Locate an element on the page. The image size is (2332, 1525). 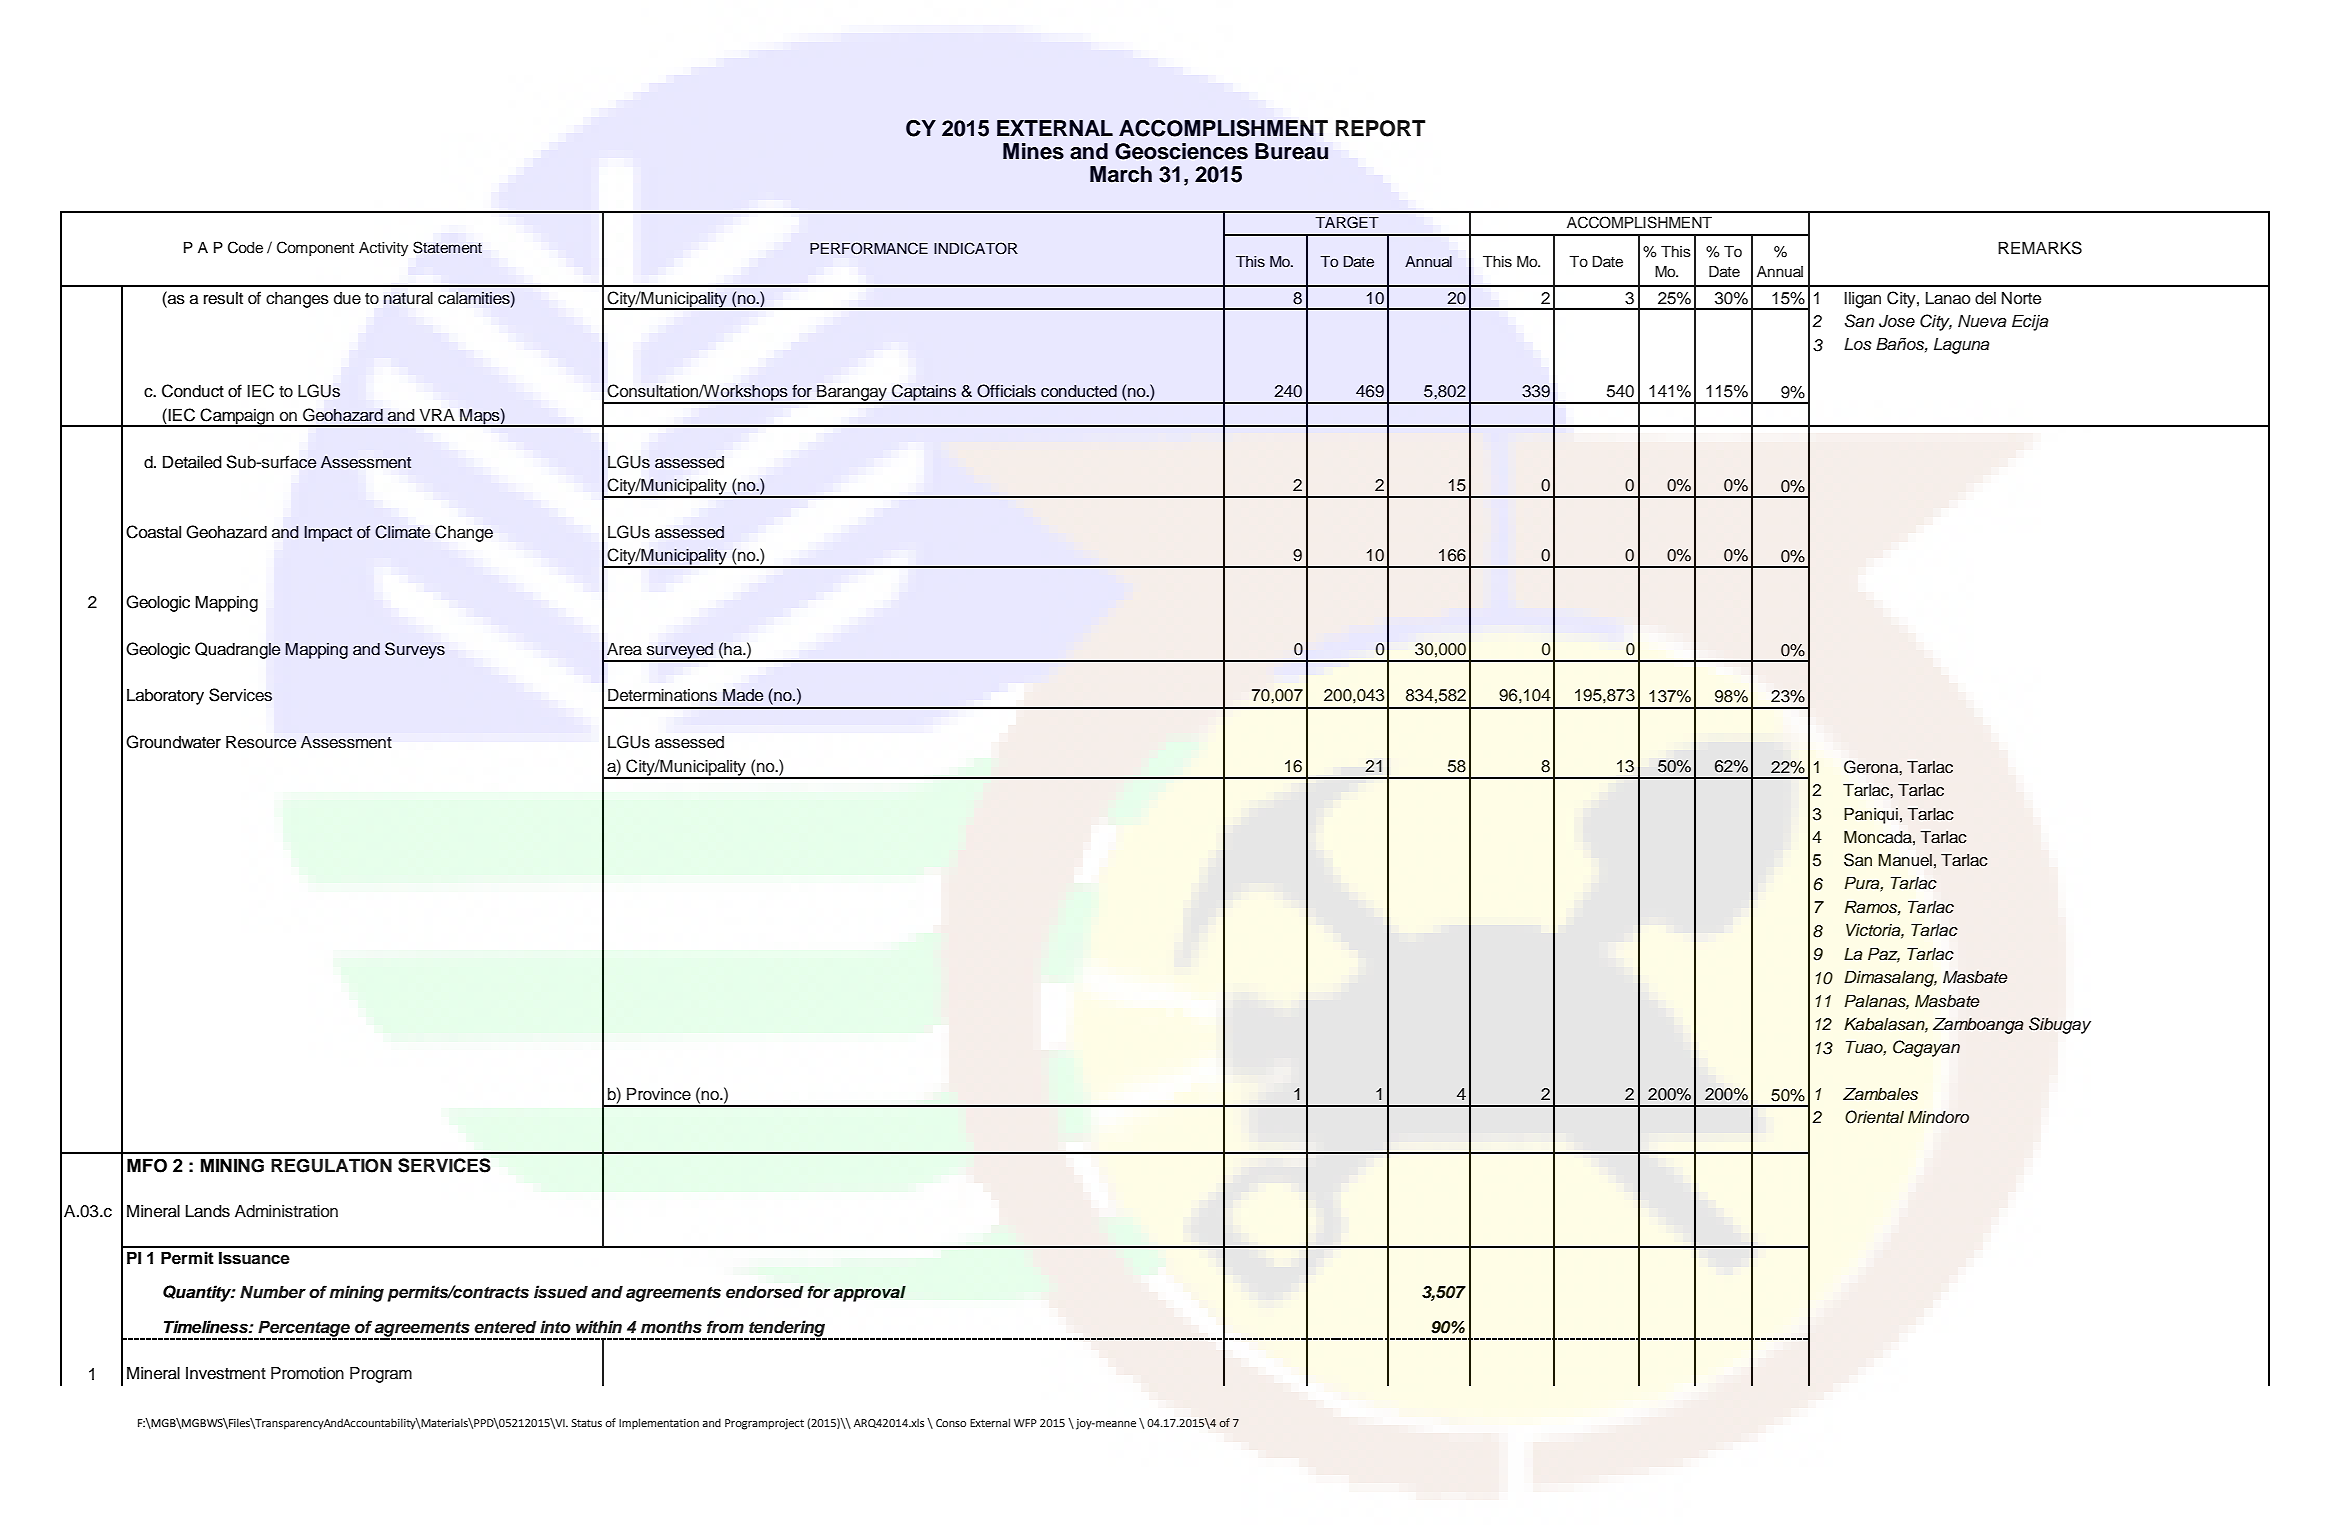
Promotion is located at coordinates (307, 1373).
